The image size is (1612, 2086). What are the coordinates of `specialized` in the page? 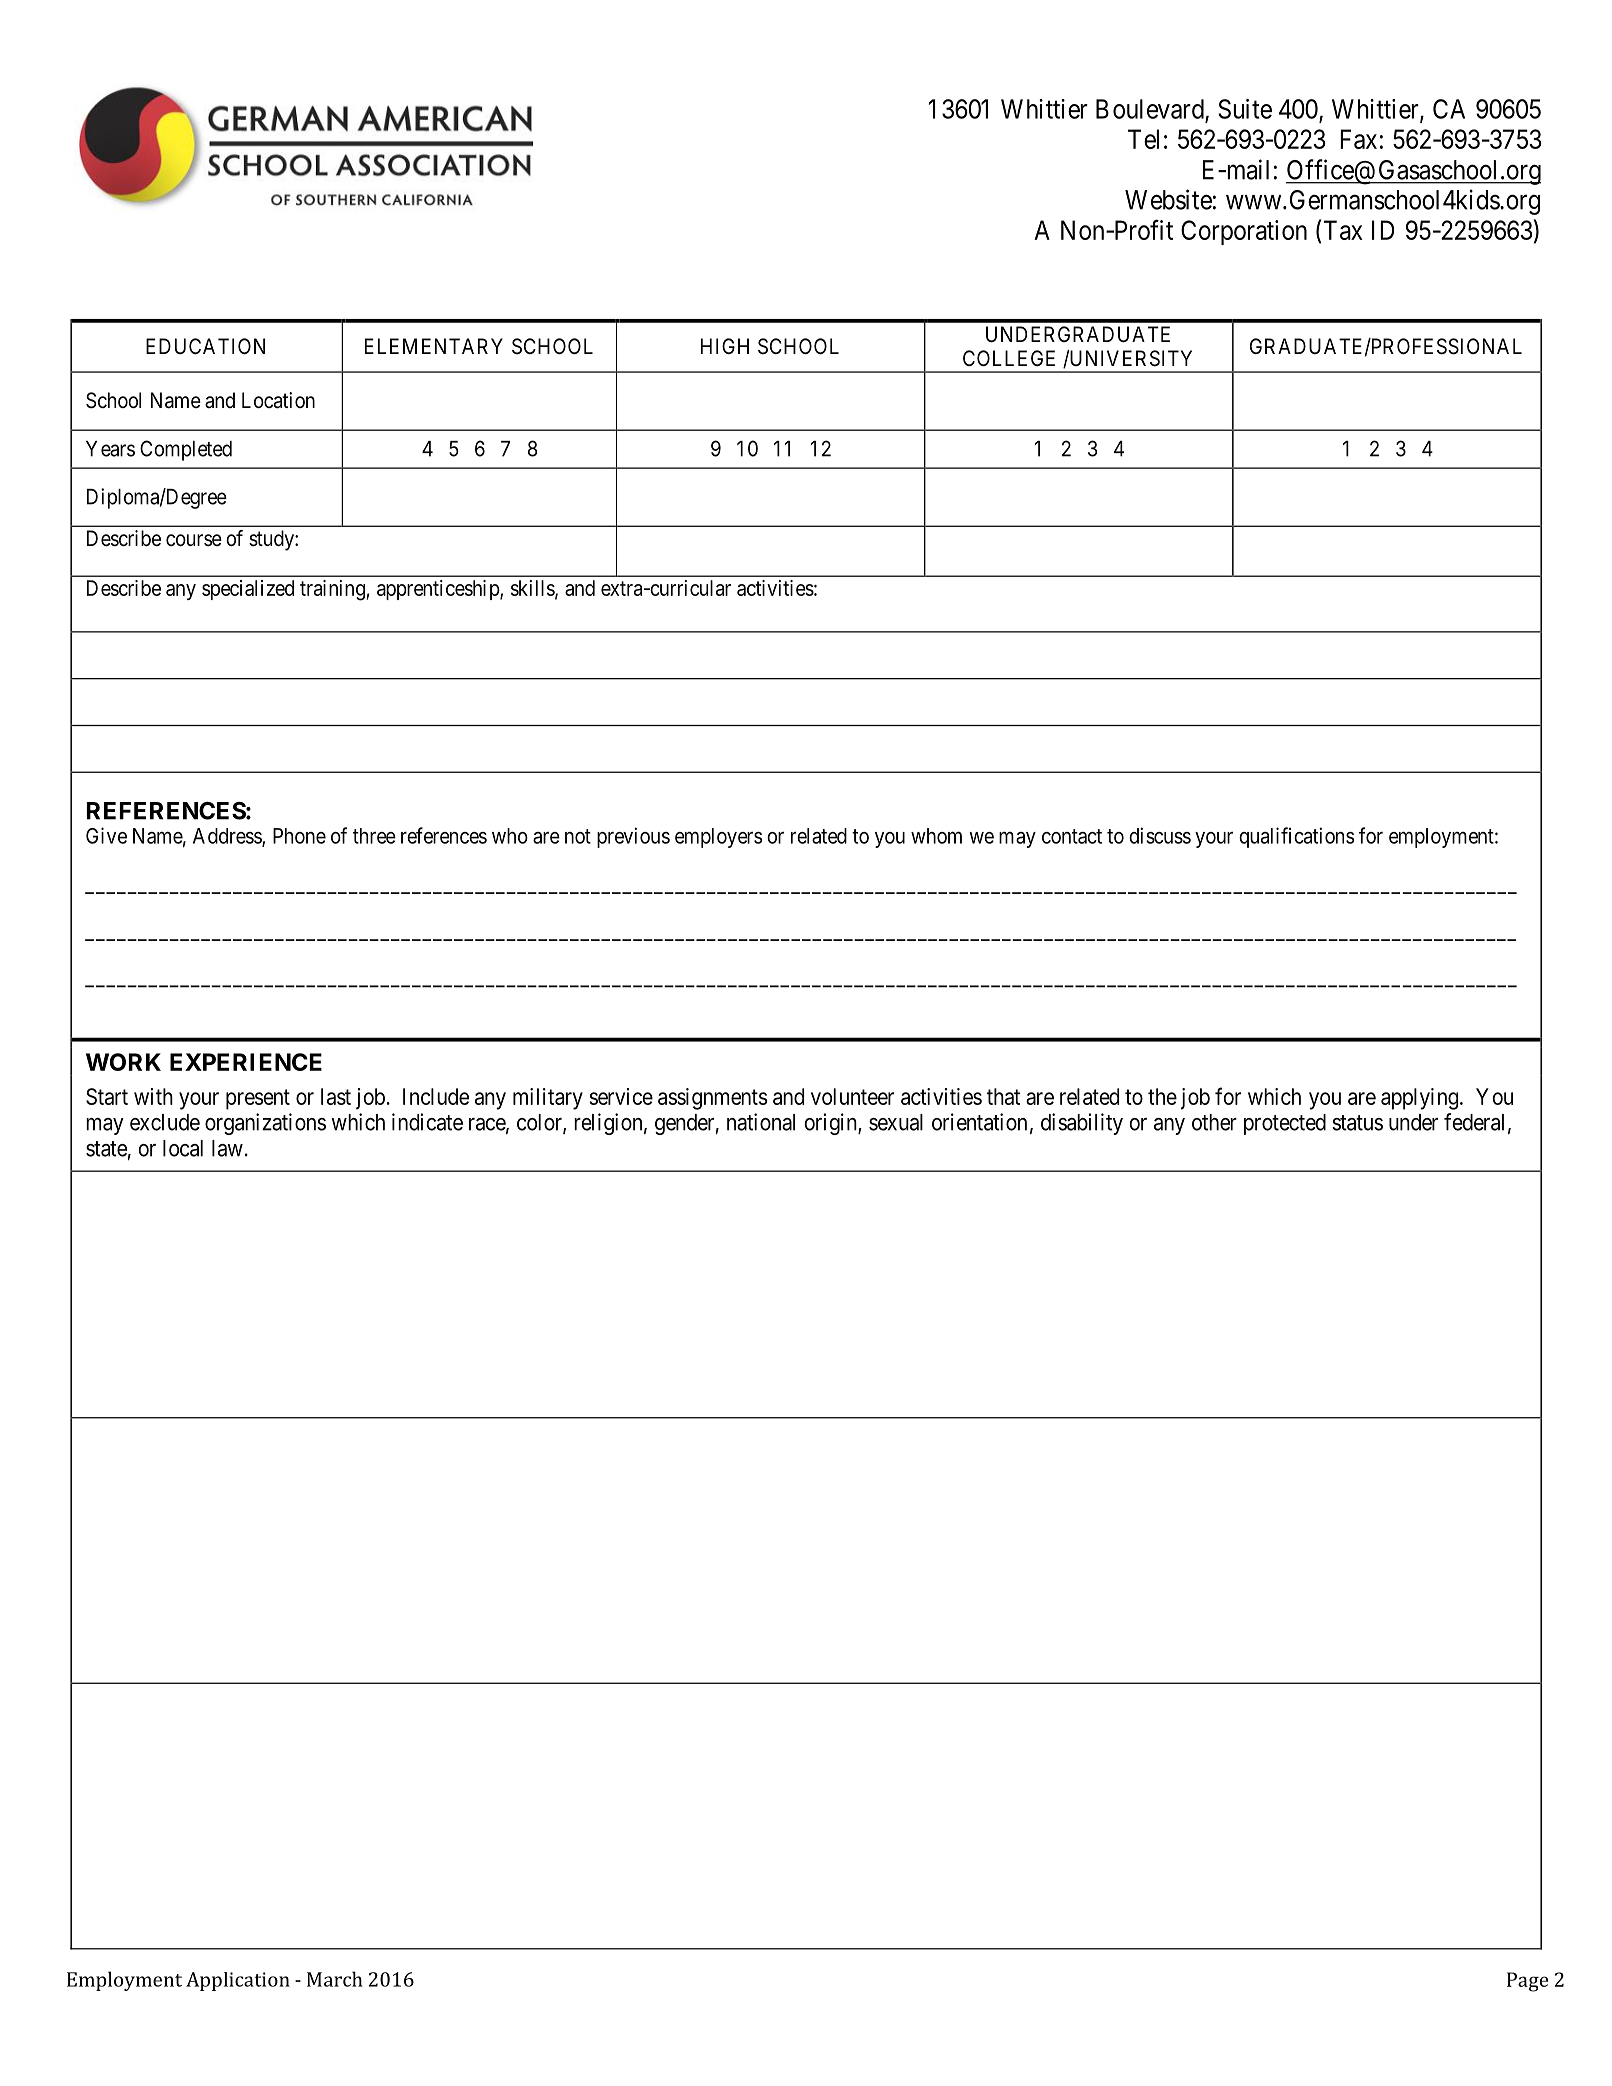 It's located at (248, 590).
